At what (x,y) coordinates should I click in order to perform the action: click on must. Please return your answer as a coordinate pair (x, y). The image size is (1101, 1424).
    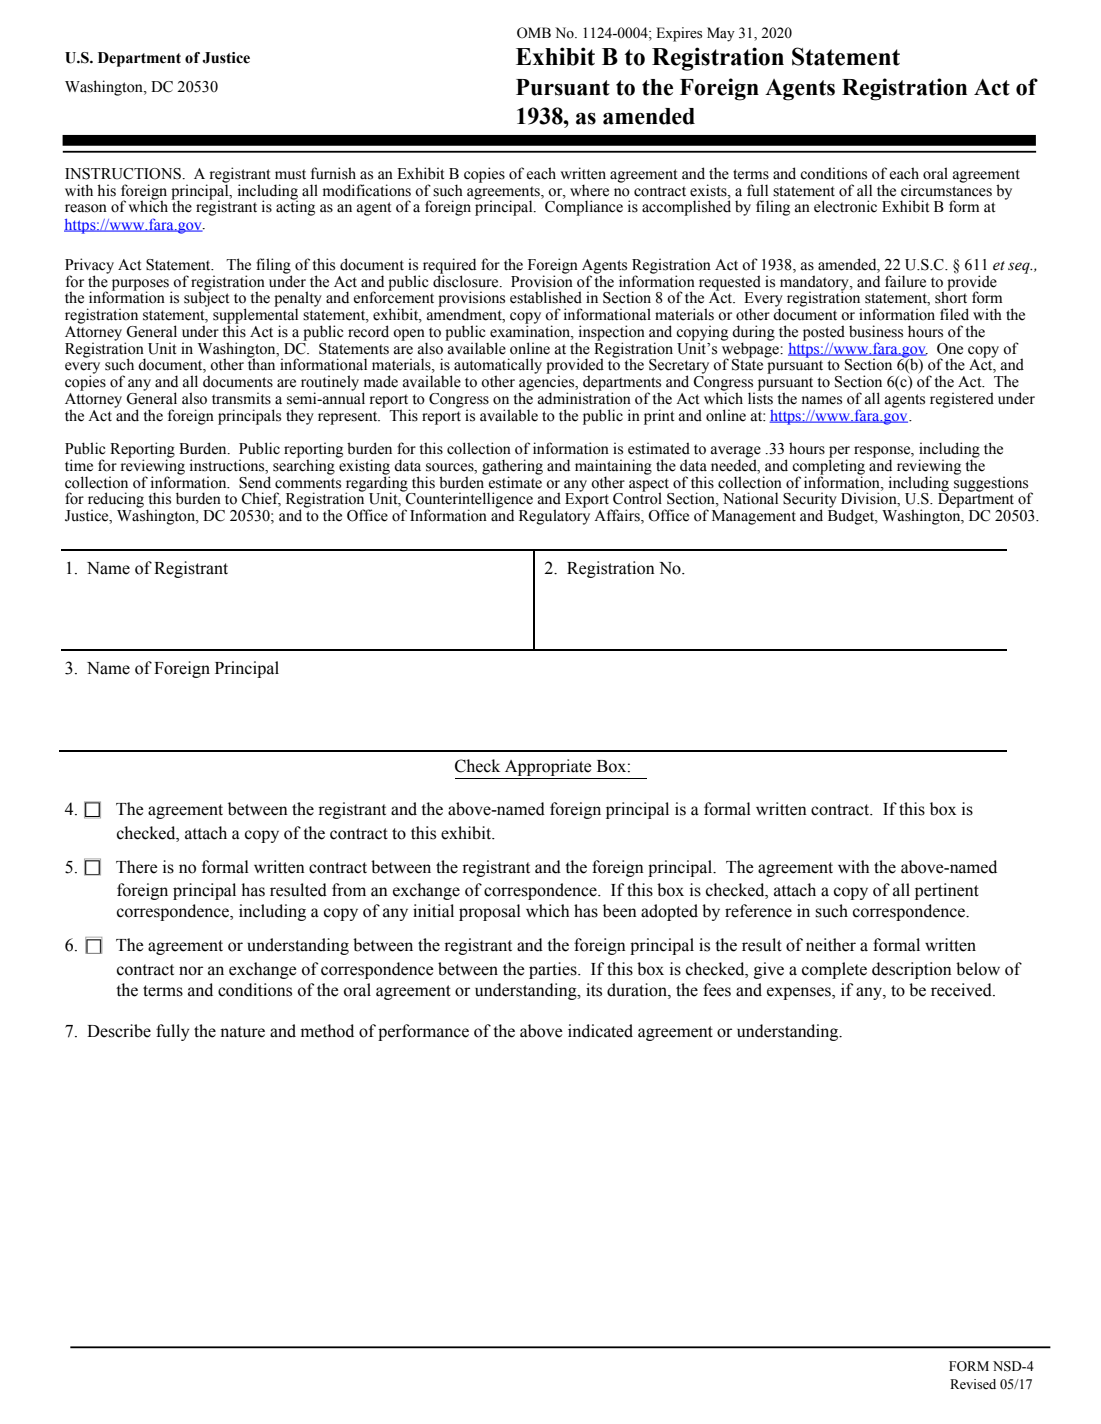
    Looking at the image, I should click on (290, 174).
